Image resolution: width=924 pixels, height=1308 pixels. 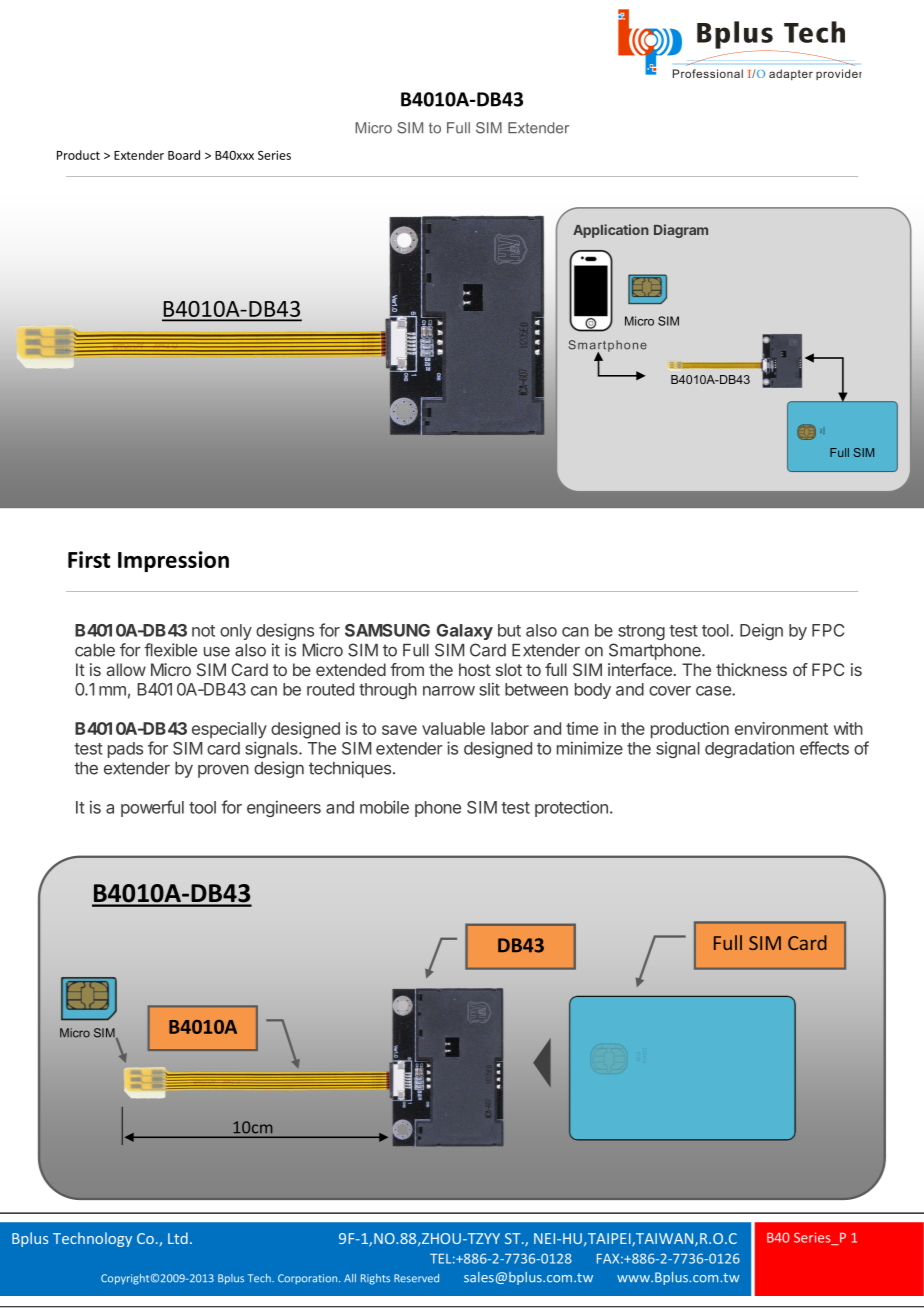 I want to click on Reserved, so click(x=416, y=1278).
